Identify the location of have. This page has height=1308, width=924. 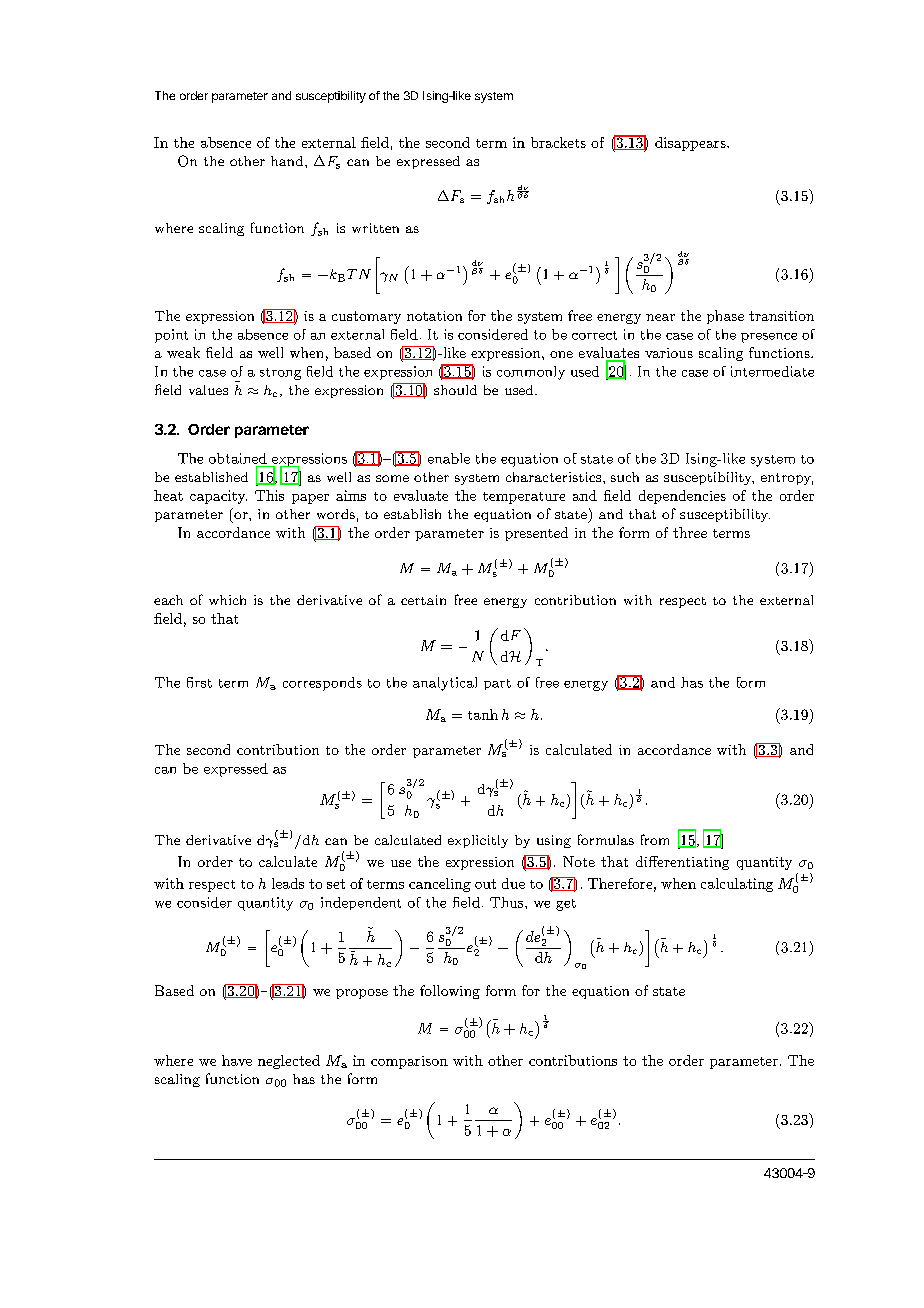
(237, 1060).
